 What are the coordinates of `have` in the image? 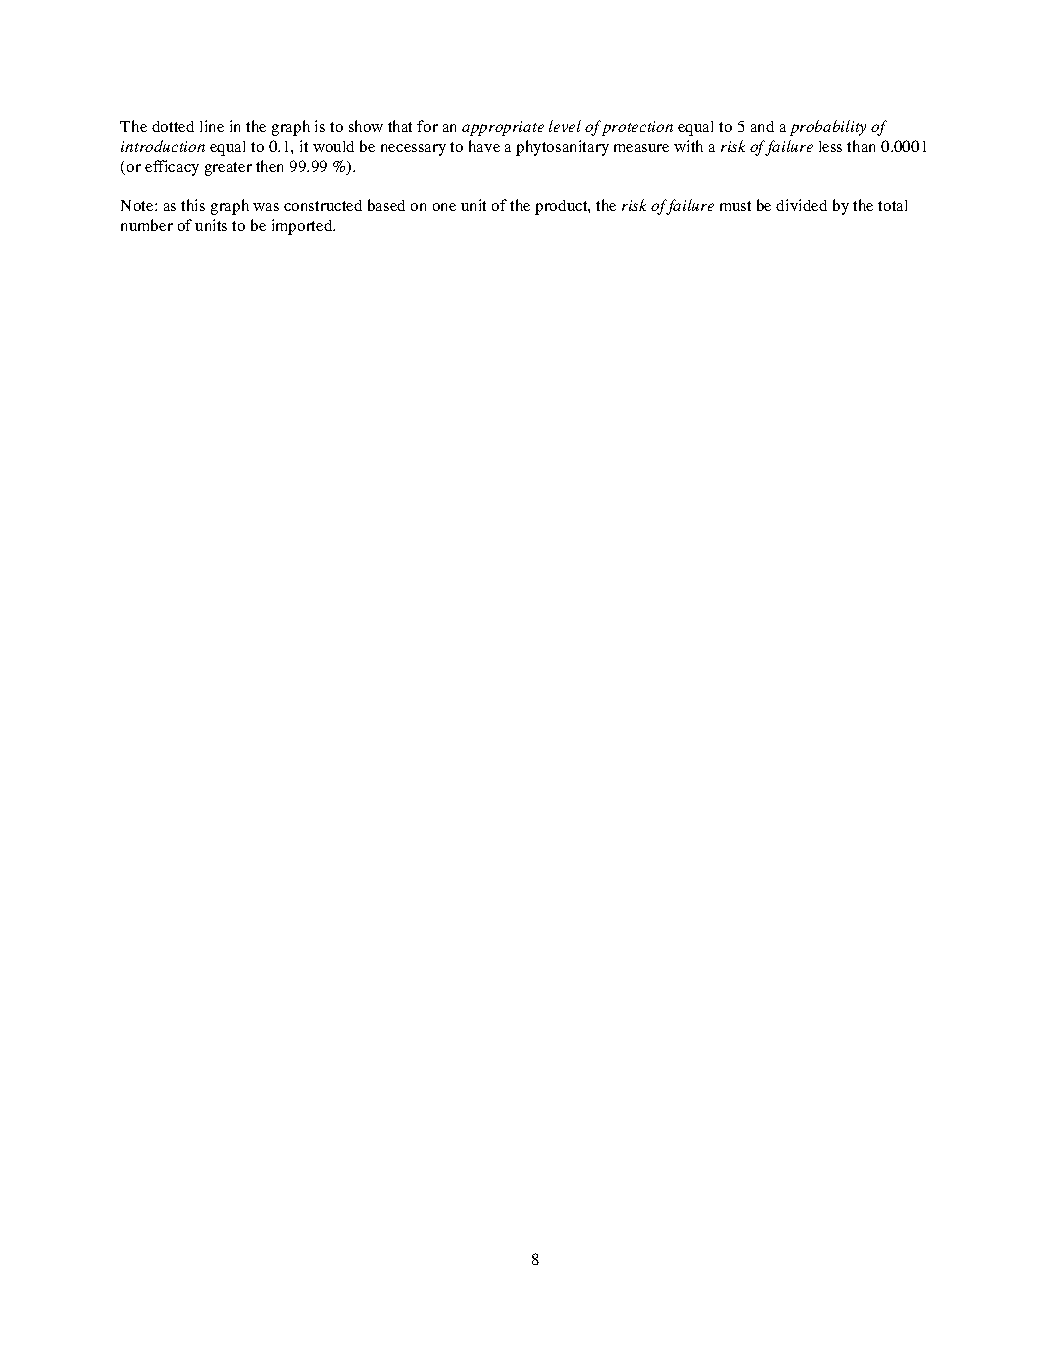 It's located at (484, 146).
